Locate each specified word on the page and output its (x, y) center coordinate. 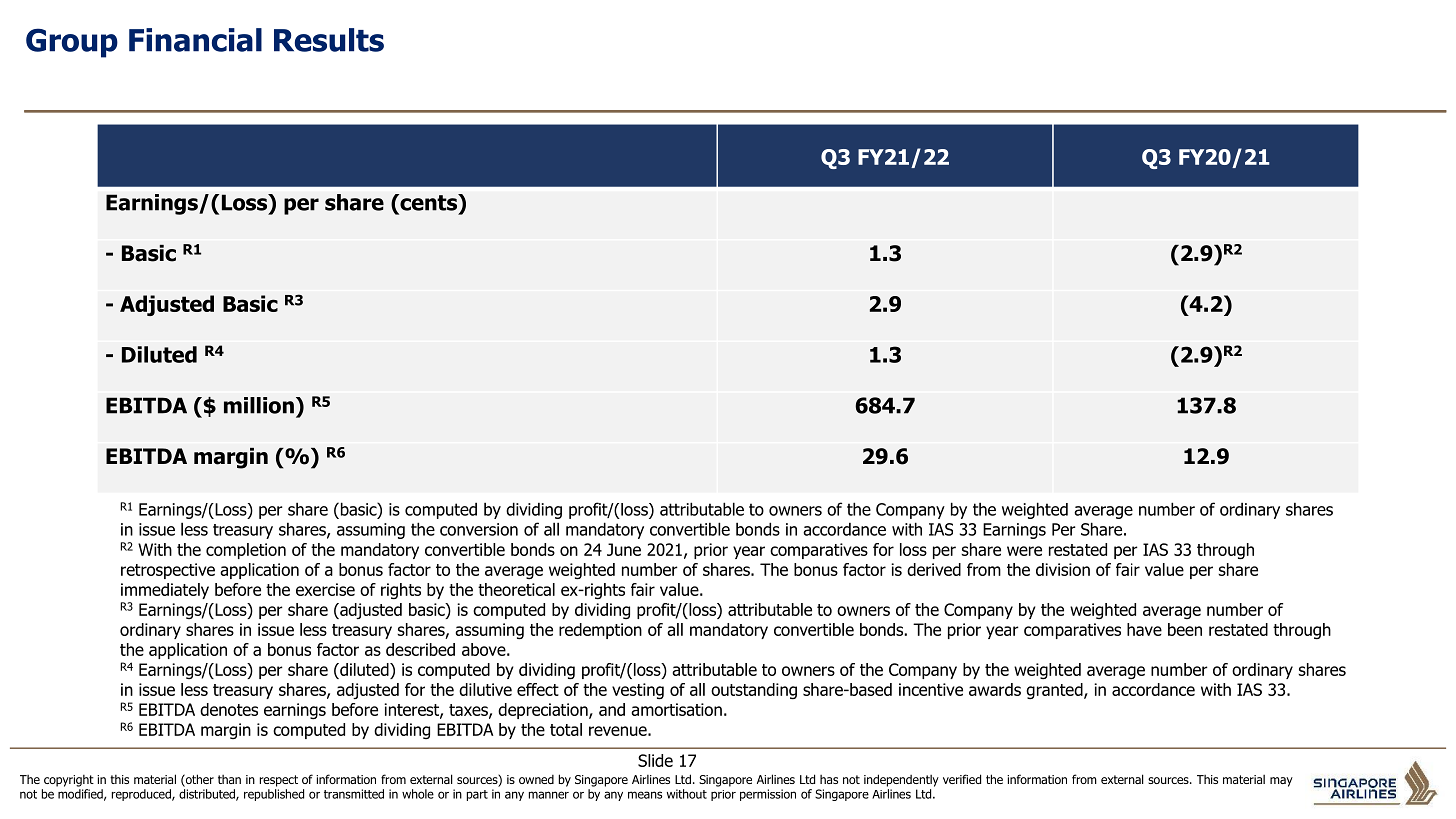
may (1281, 782)
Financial (195, 40)
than (229, 779)
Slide (655, 760)
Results (329, 40)
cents (429, 202)
